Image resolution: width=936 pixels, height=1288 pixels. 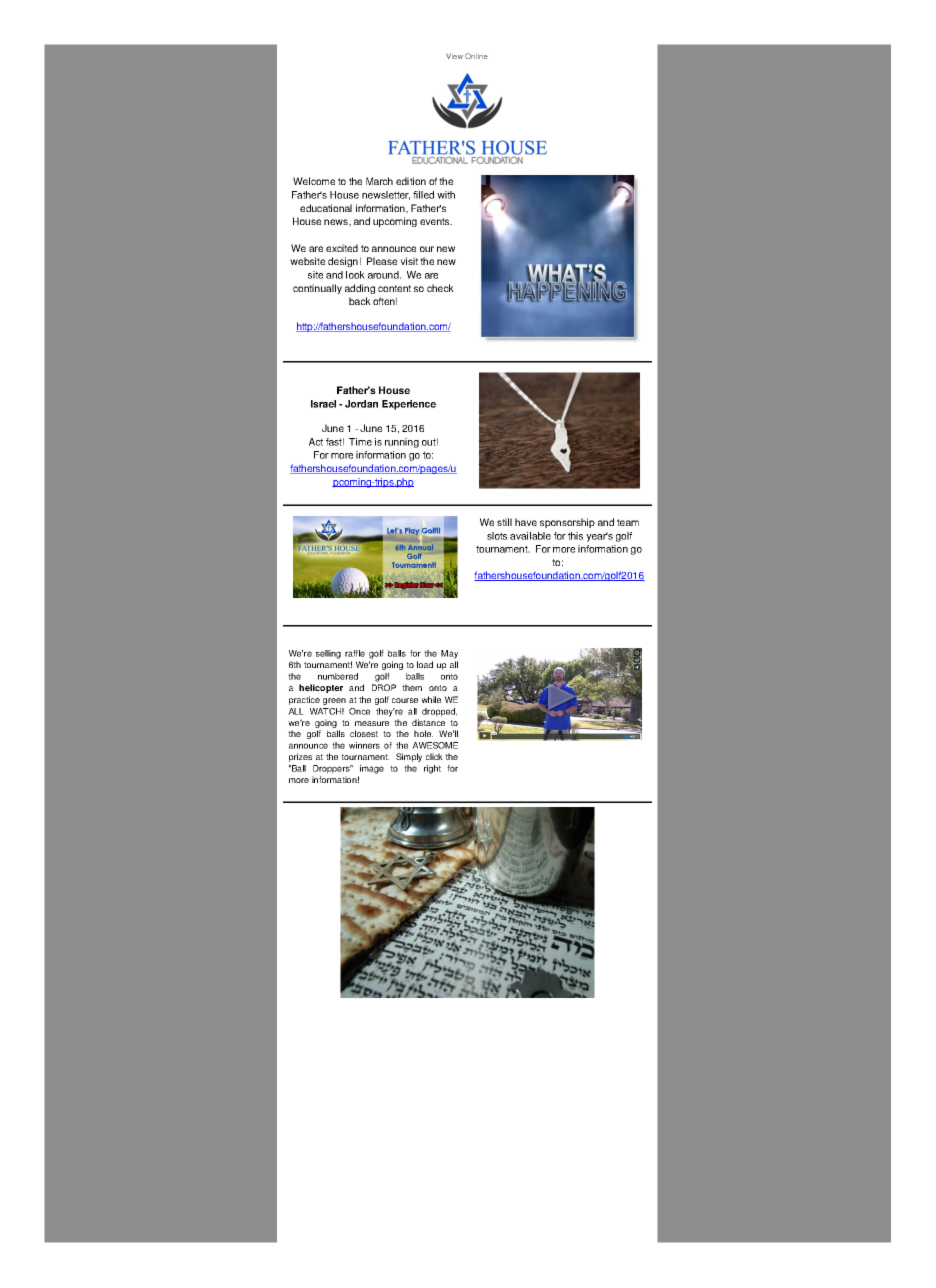 I want to click on Welcome, so click(x=314, y=181).
